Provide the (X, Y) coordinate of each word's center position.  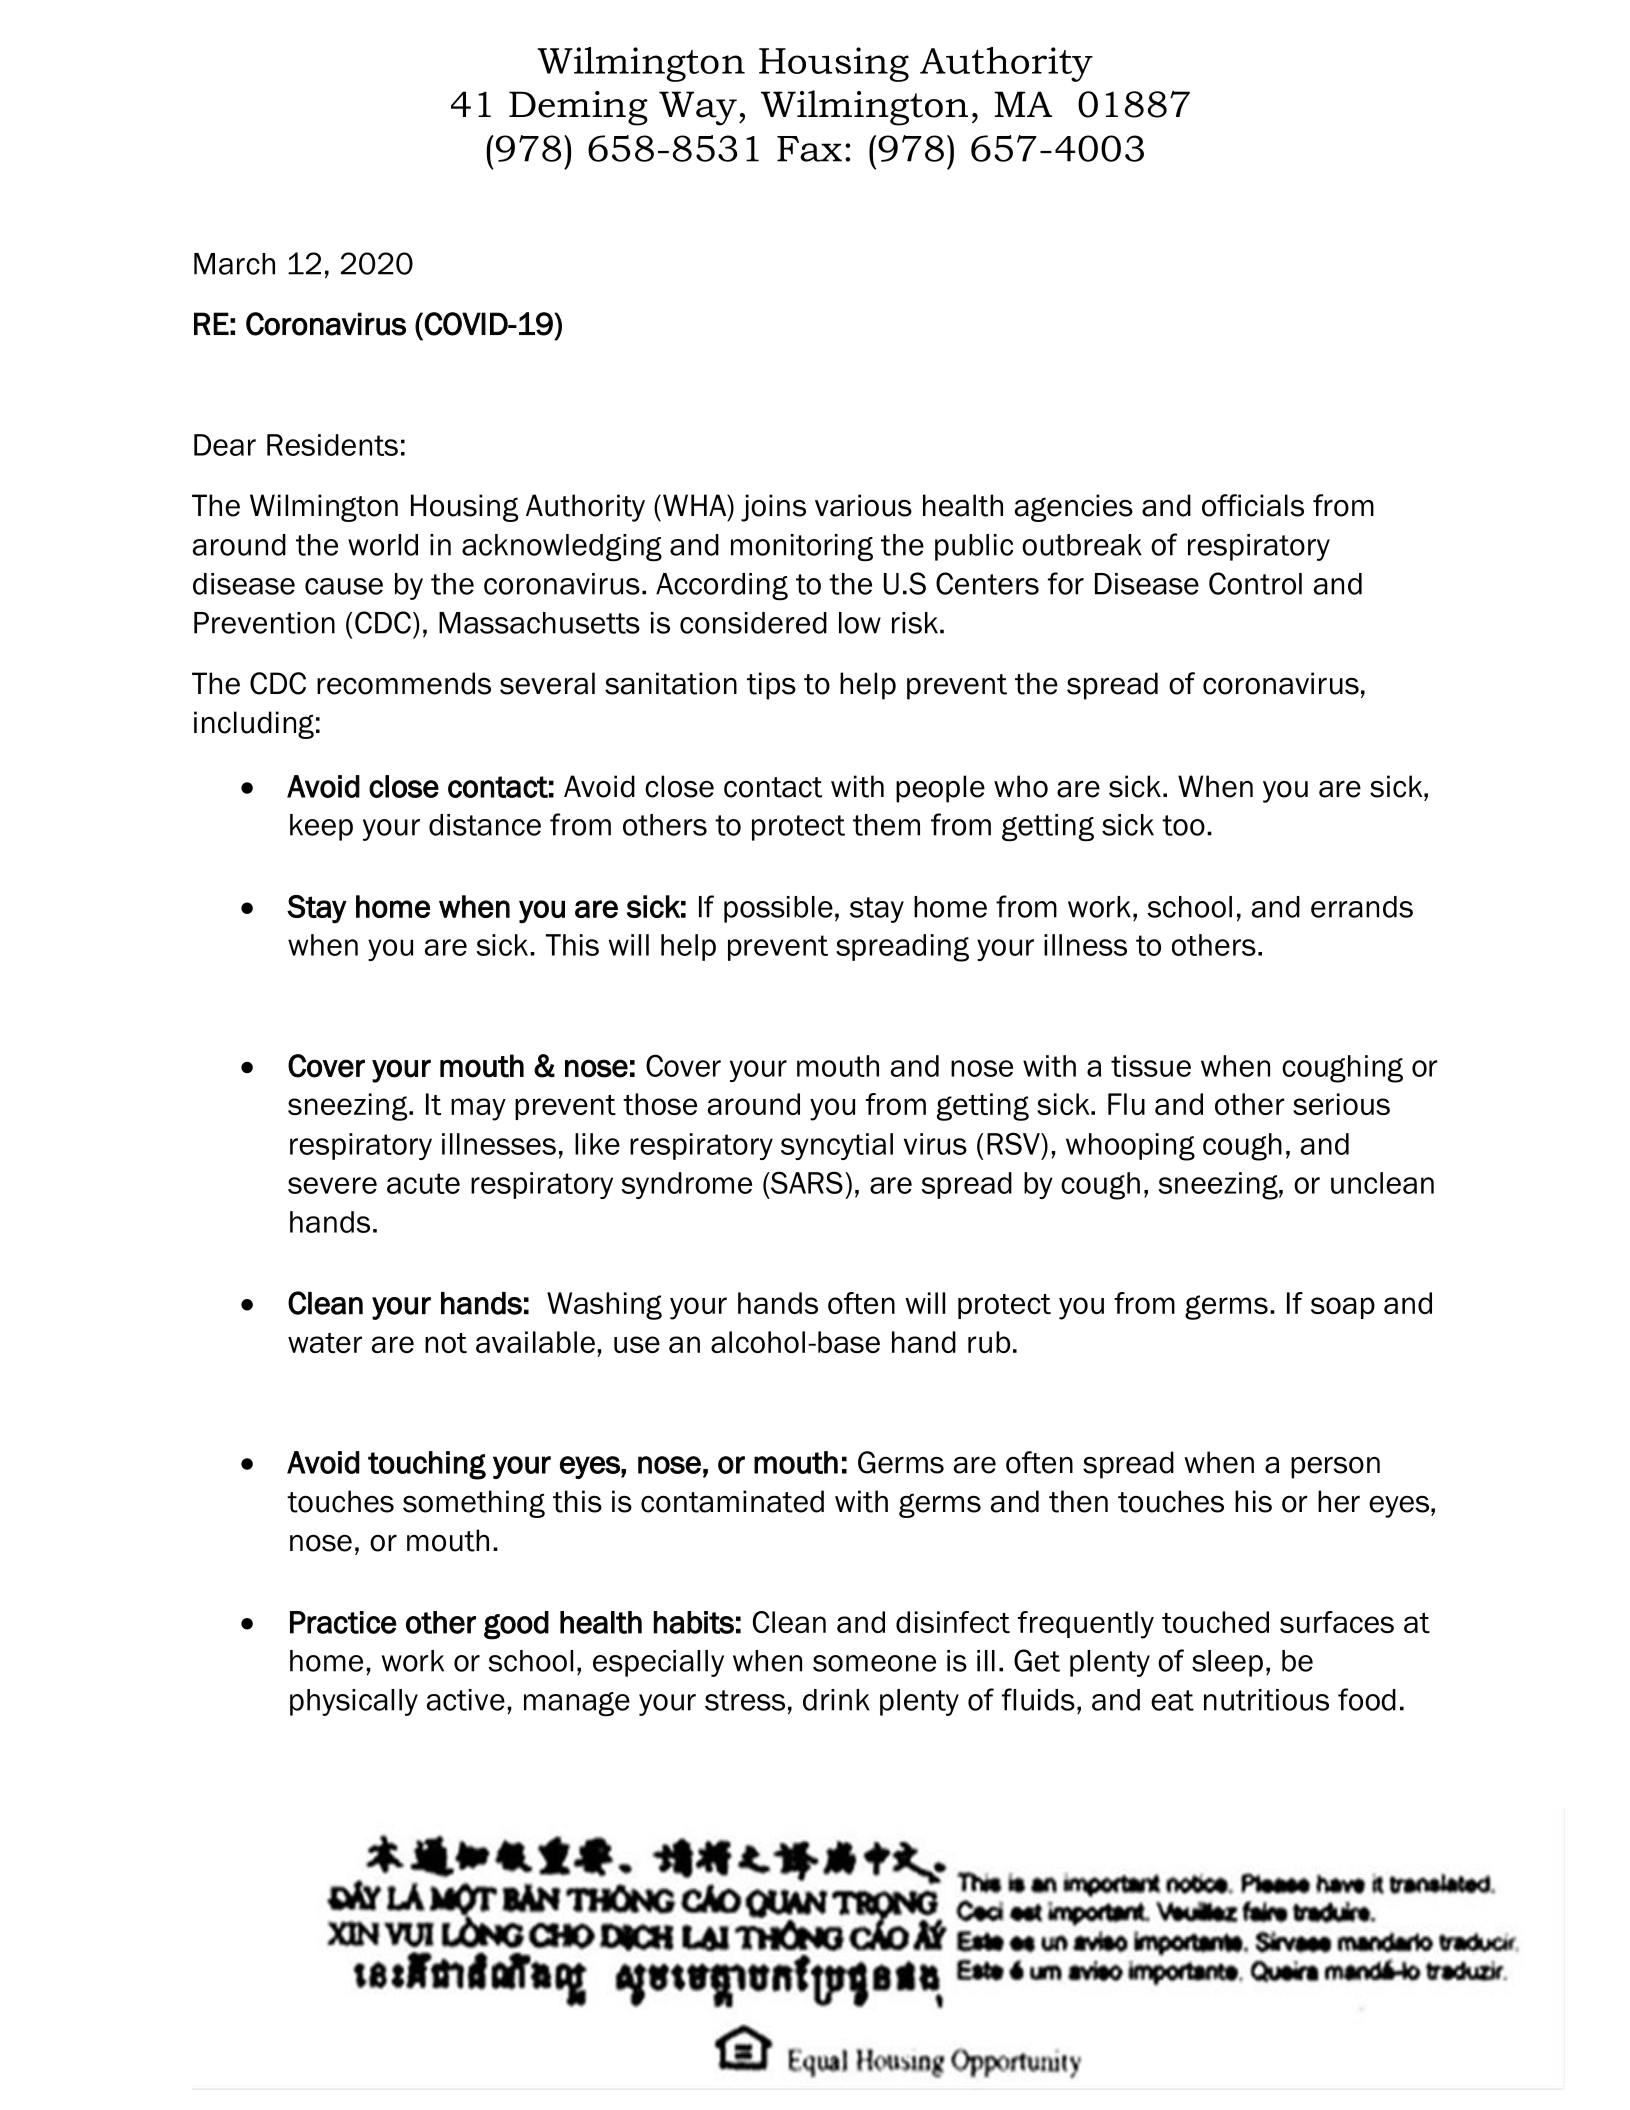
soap (1343, 1308)
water (325, 1343)
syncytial (837, 1146)
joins (773, 508)
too (1183, 825)
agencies (1074, 508)
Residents (332, 445)
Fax (809, 149)
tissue (1151, 1066)
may (478, 1109)
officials (1253, 505)
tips (771, 686)
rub (989, 1342)
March (234, 264)
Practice (343, 1622)
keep (321, 827)
